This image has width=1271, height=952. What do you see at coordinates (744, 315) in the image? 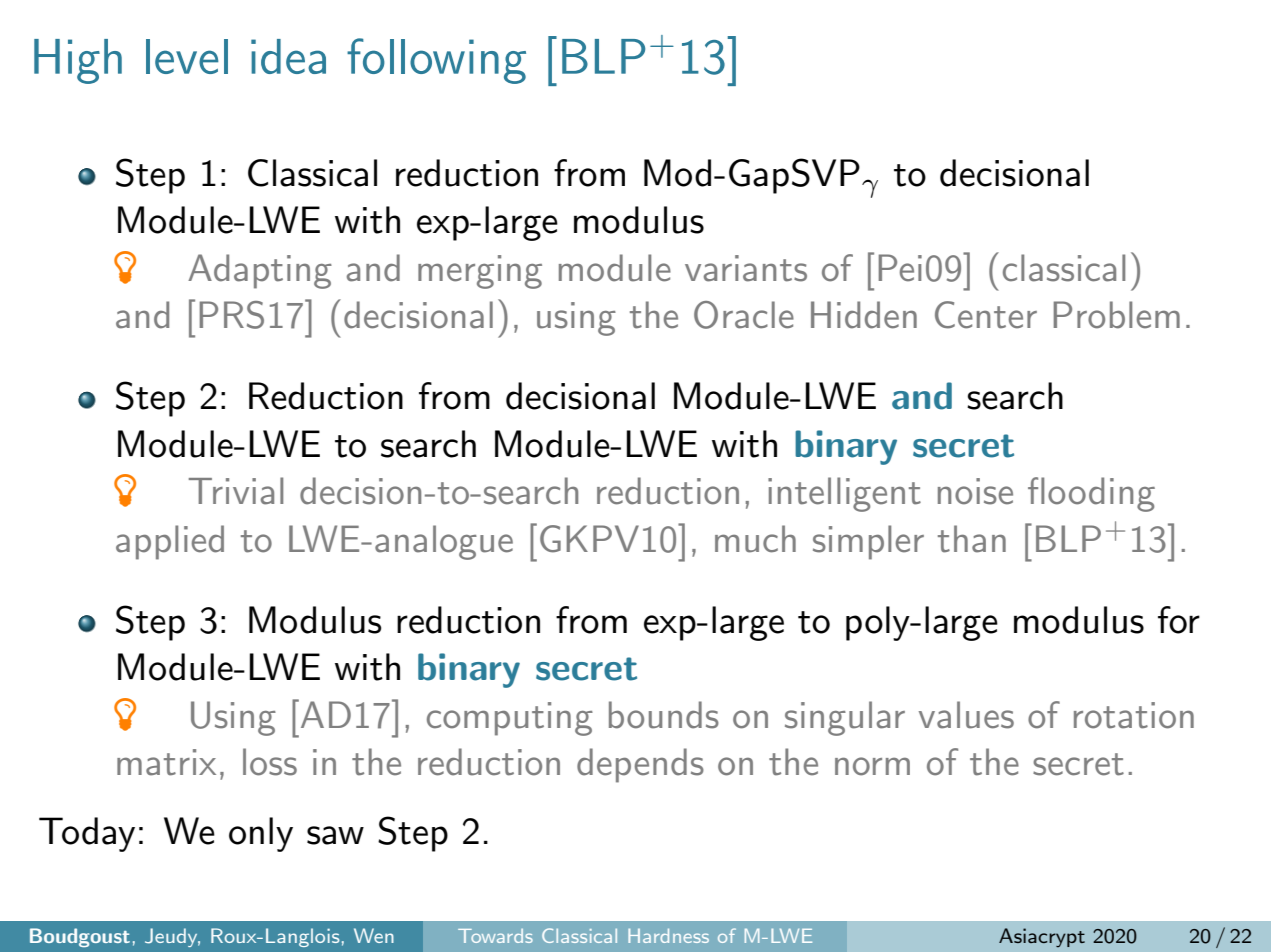
I see `Oracle` at bounding box center [744, 315].
